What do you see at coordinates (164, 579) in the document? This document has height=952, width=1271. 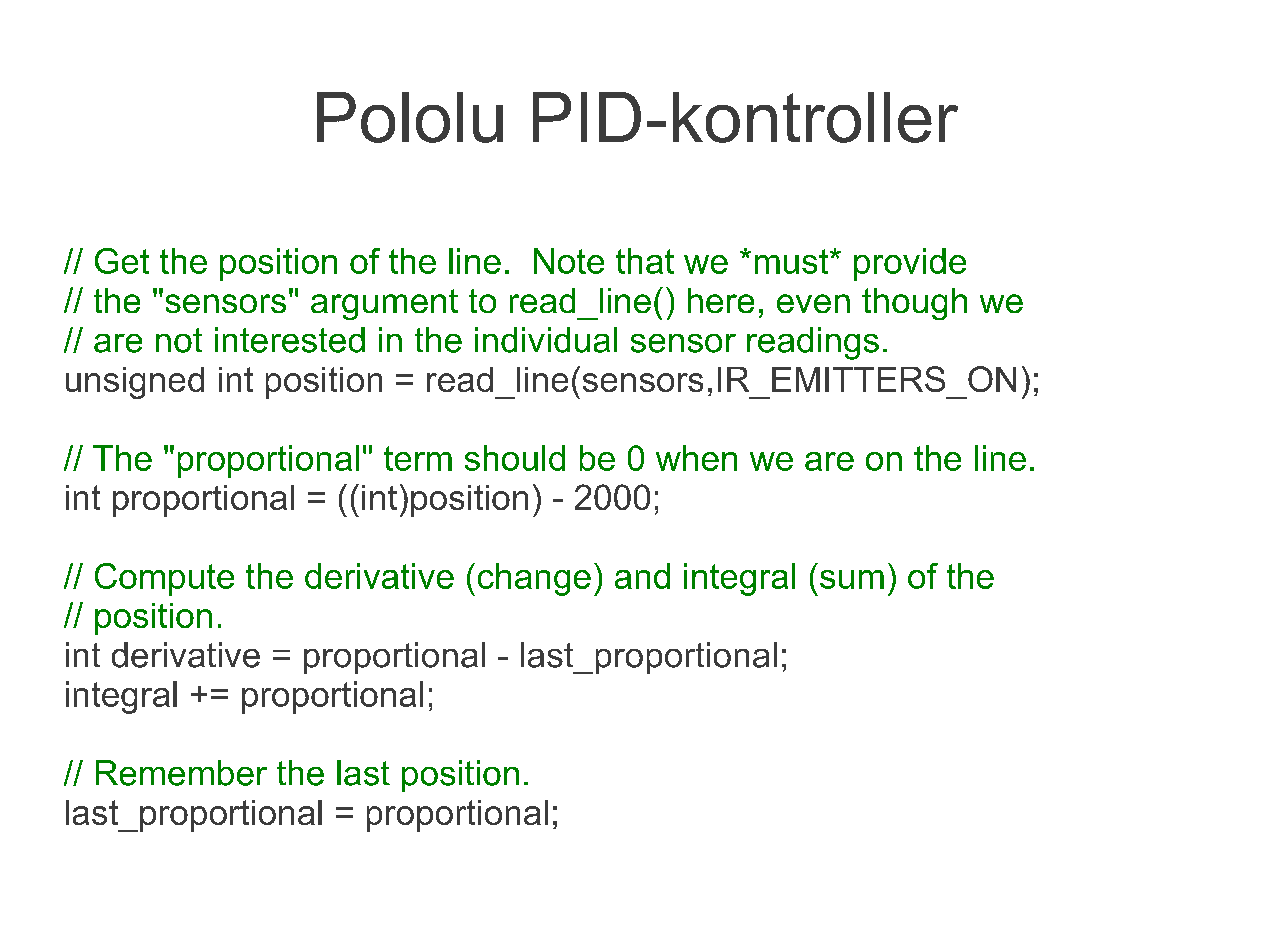 I see `Compute` at bounding box center [164, 579].
